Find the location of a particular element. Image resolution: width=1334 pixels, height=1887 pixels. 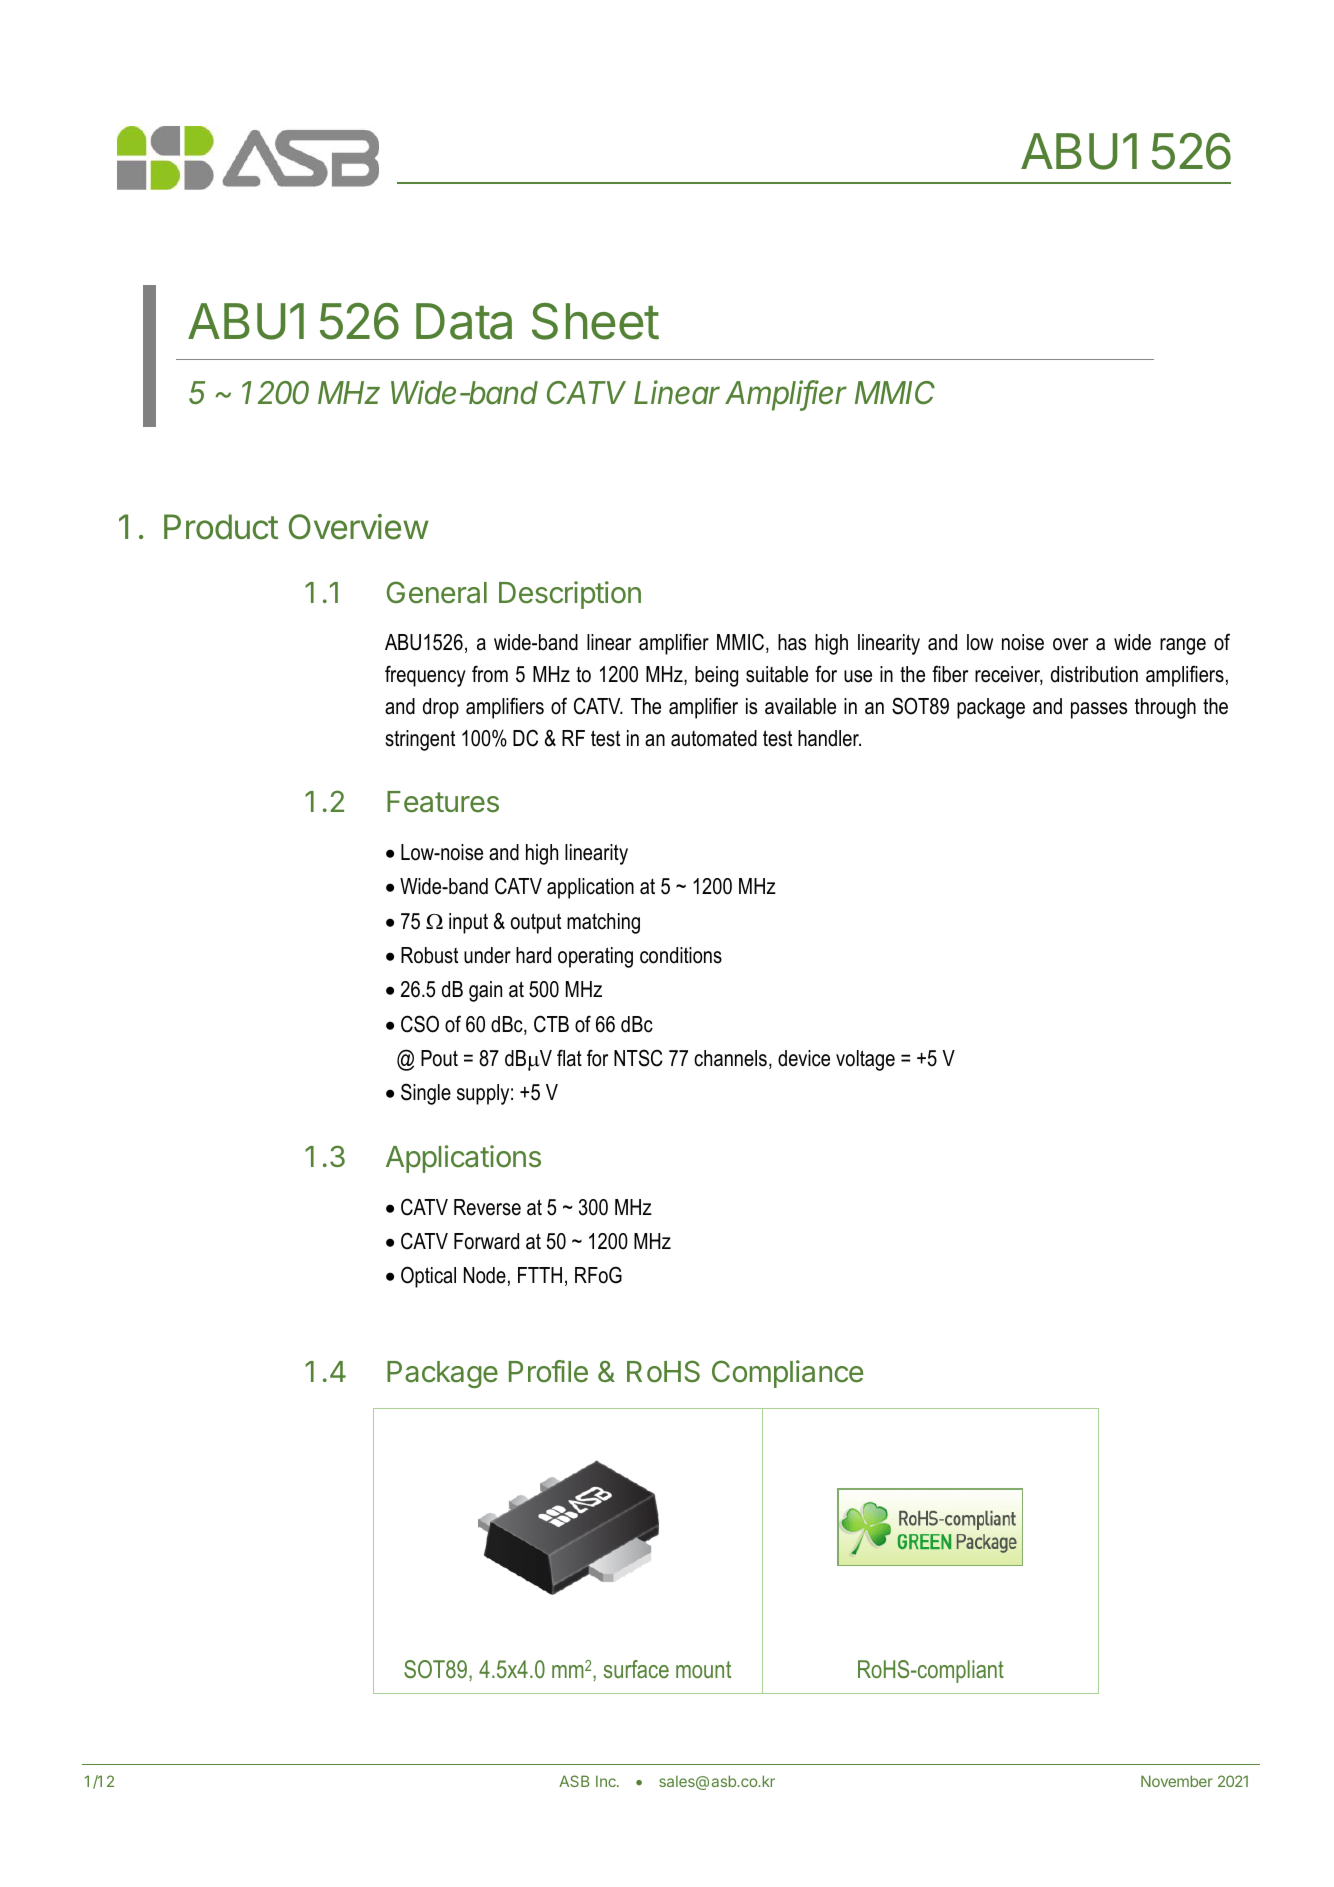

distribution is located at coordinates (1094, 674).
